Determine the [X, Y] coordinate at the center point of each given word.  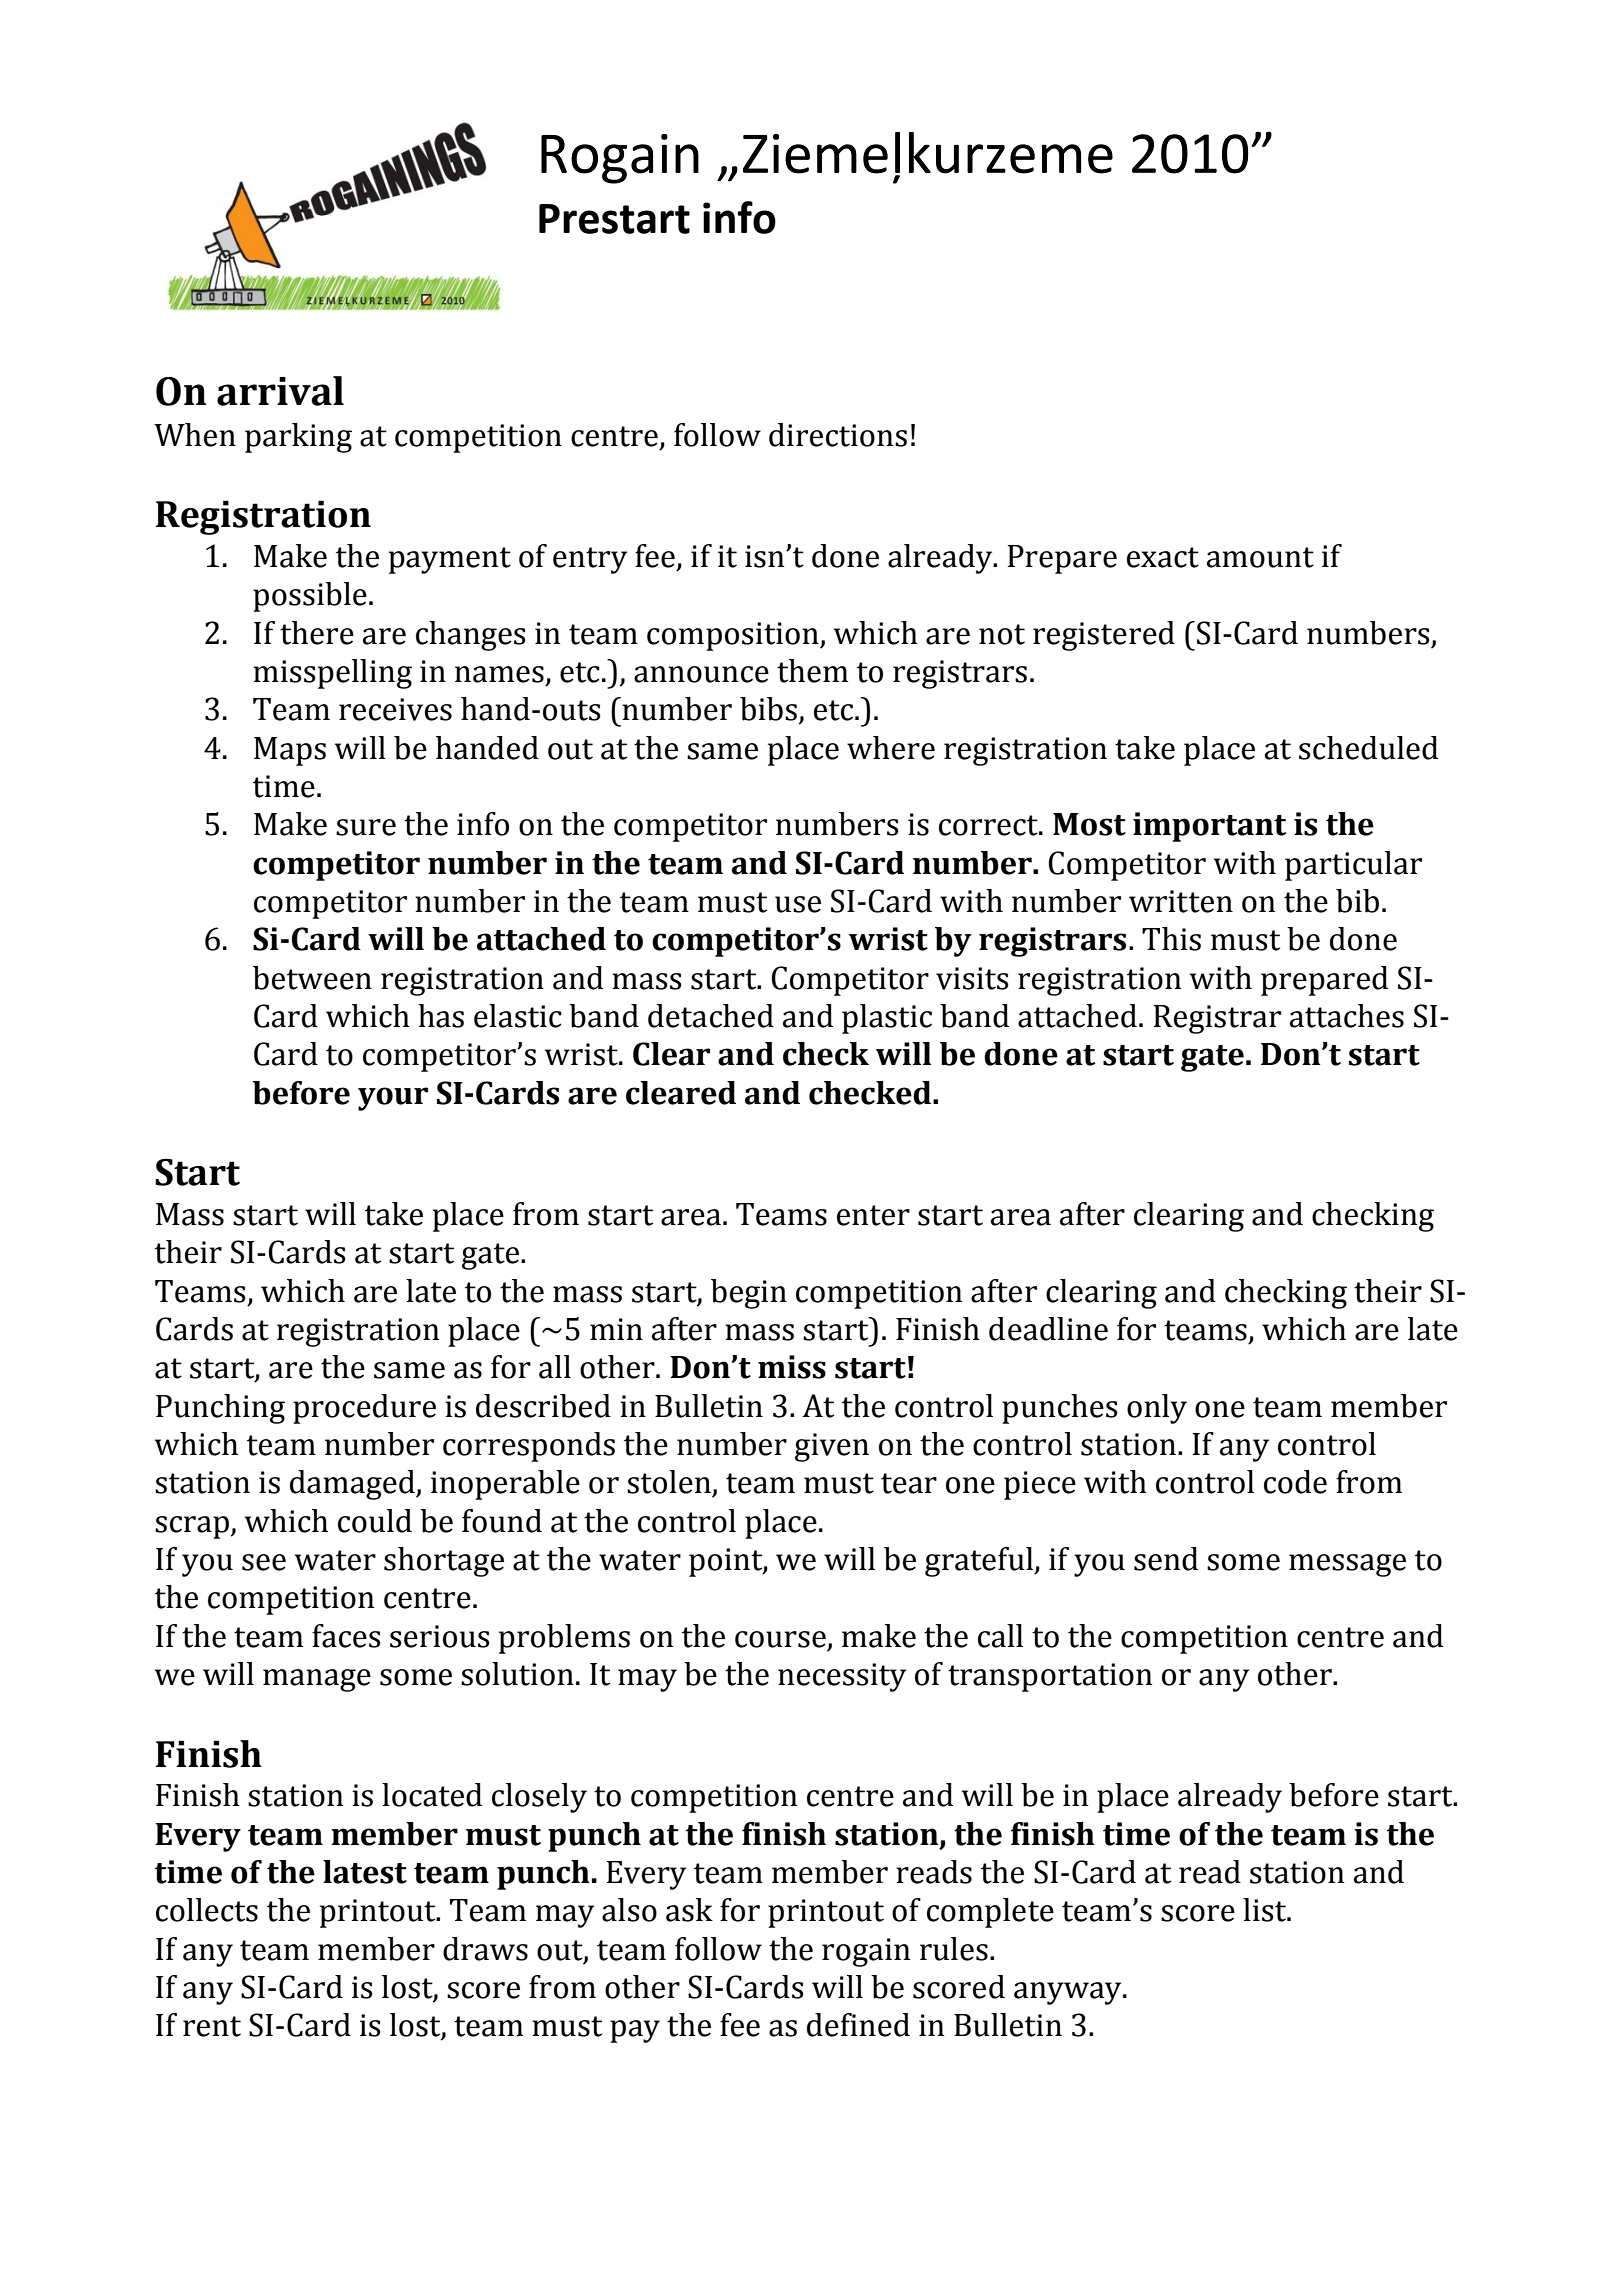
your [393, 1099]
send [1166, 1559]
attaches [1347, 1016]
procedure [364, 1409]
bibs [768, 709]
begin [749, 1294]
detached [711, 1016]
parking [298, 438]
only [1157, 1409]
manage [317, 1680]
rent [212, 2026]
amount [1260, 557]
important [1209, 827]
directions [838, 435]
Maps [290, 751]
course [780, 1639]
